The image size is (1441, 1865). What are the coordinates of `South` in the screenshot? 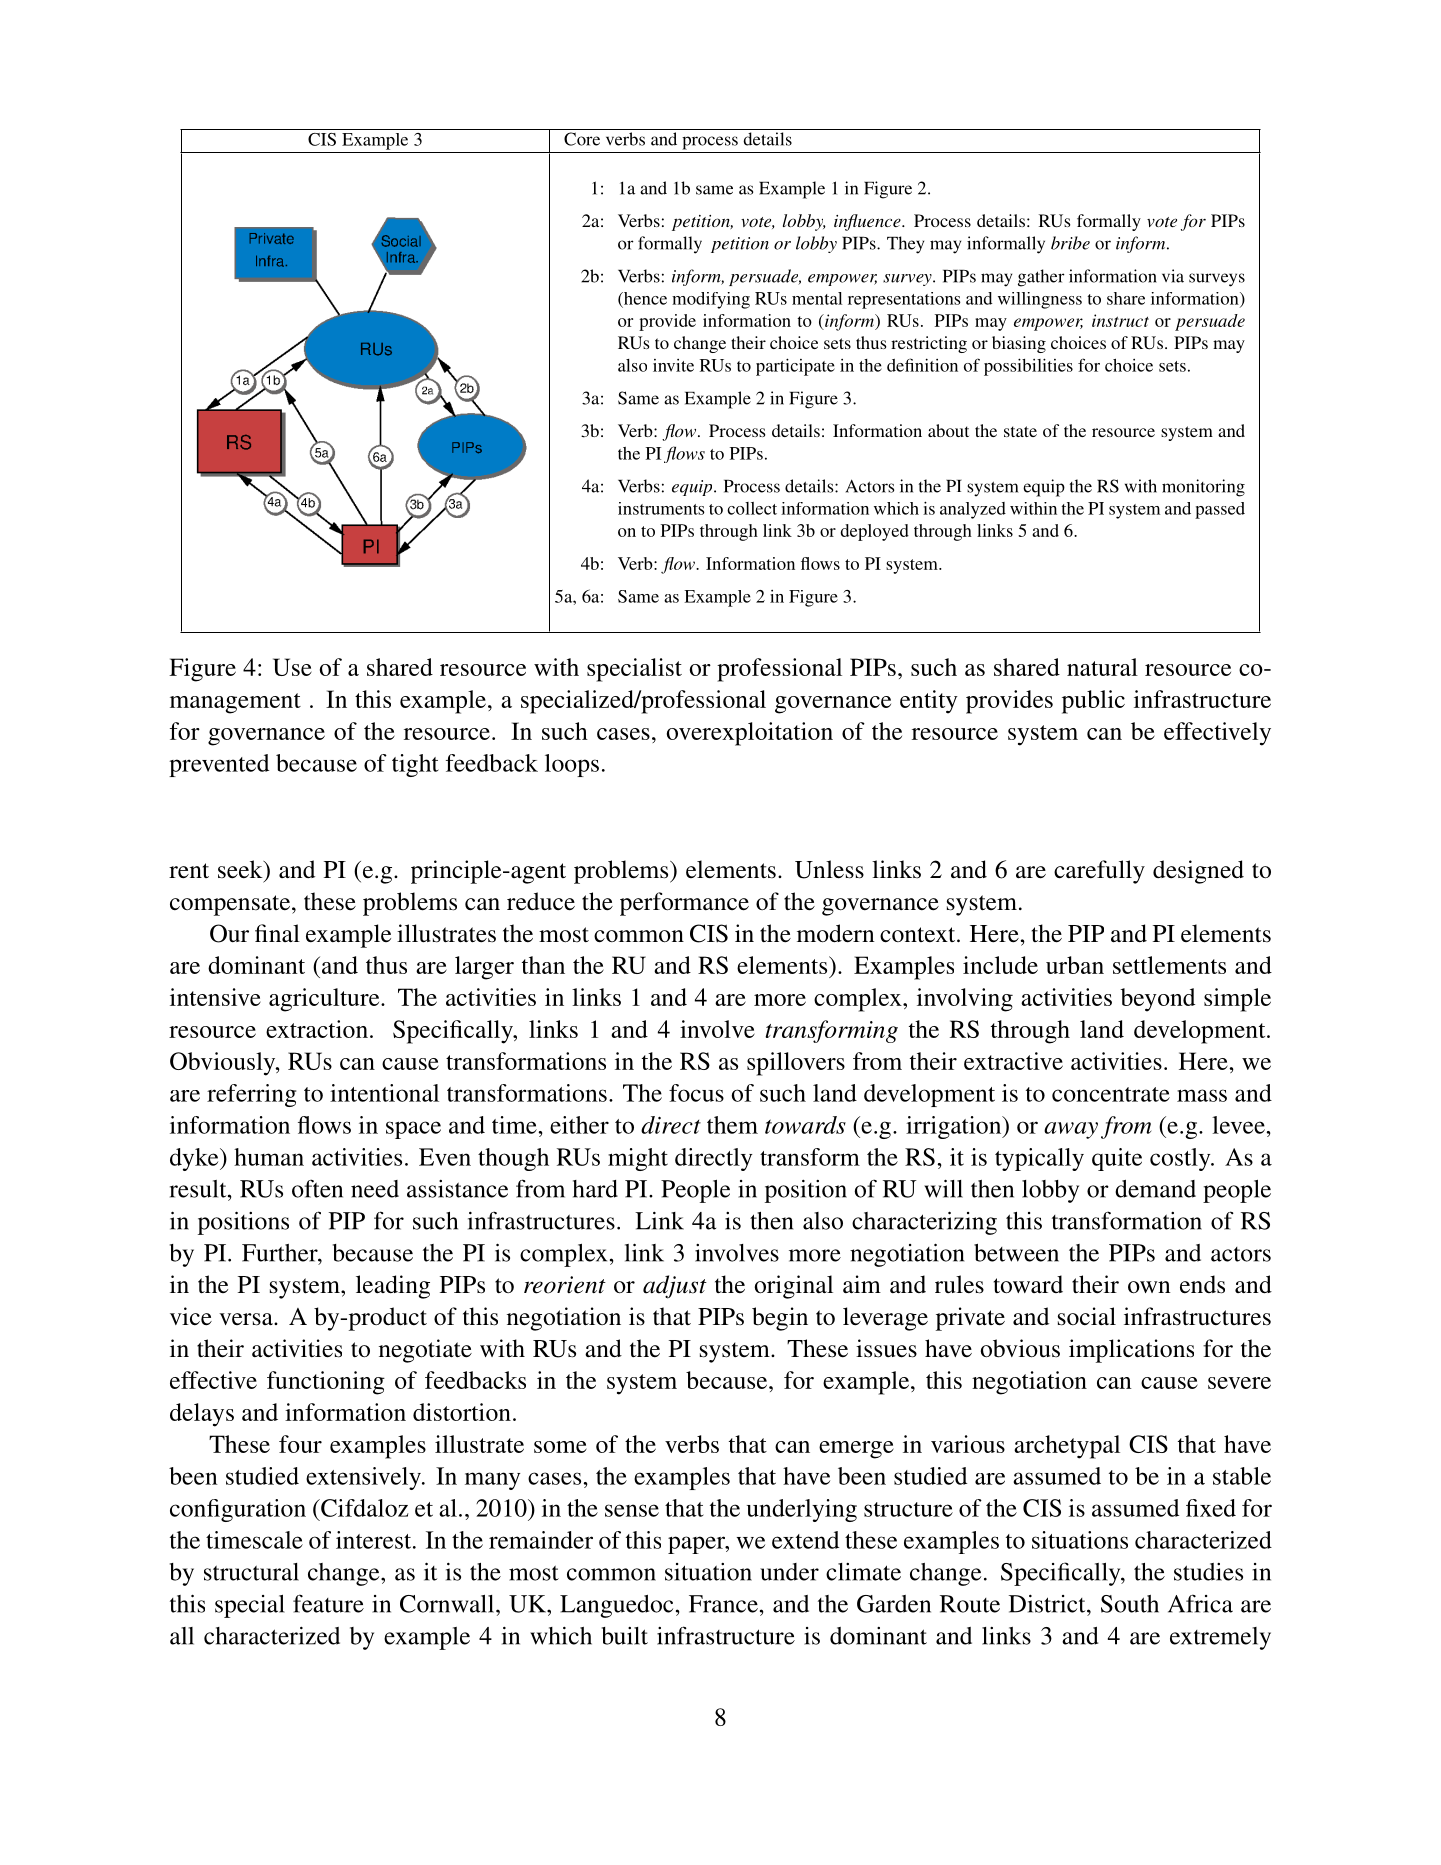 It's located at (1130, 1604).
